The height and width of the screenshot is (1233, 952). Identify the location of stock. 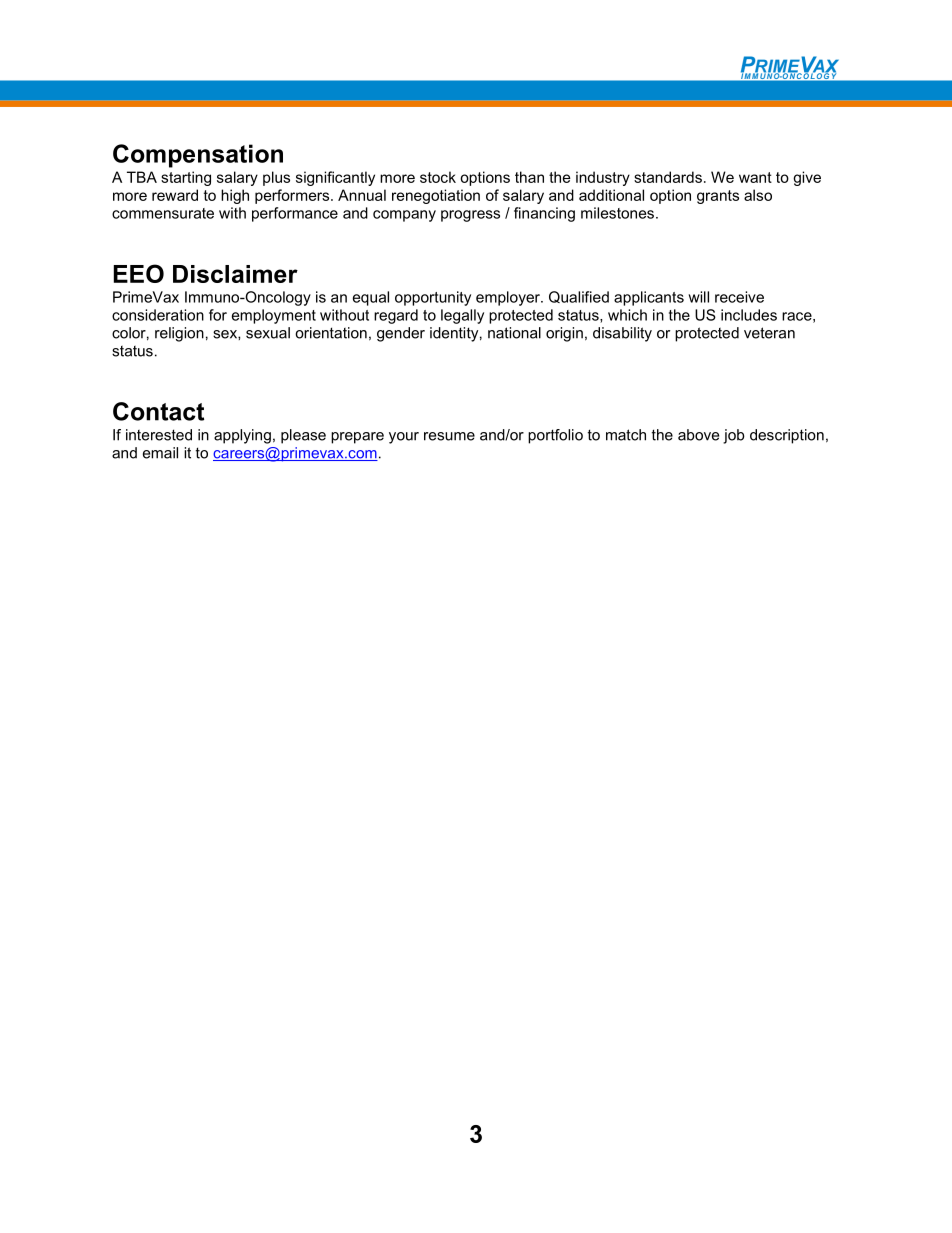
(438, 177).
